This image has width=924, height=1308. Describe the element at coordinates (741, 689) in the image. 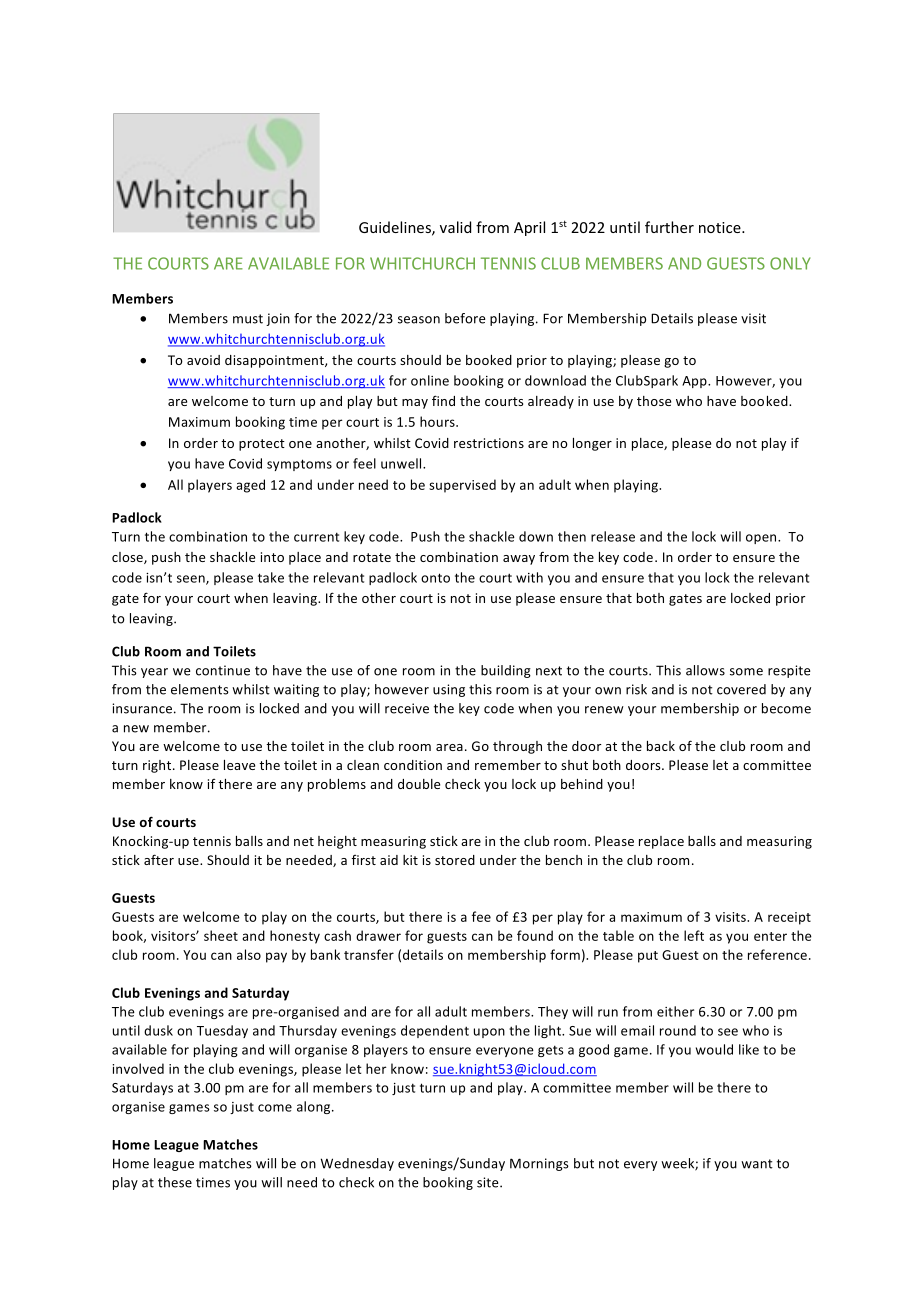

I see `covered` at that location.
